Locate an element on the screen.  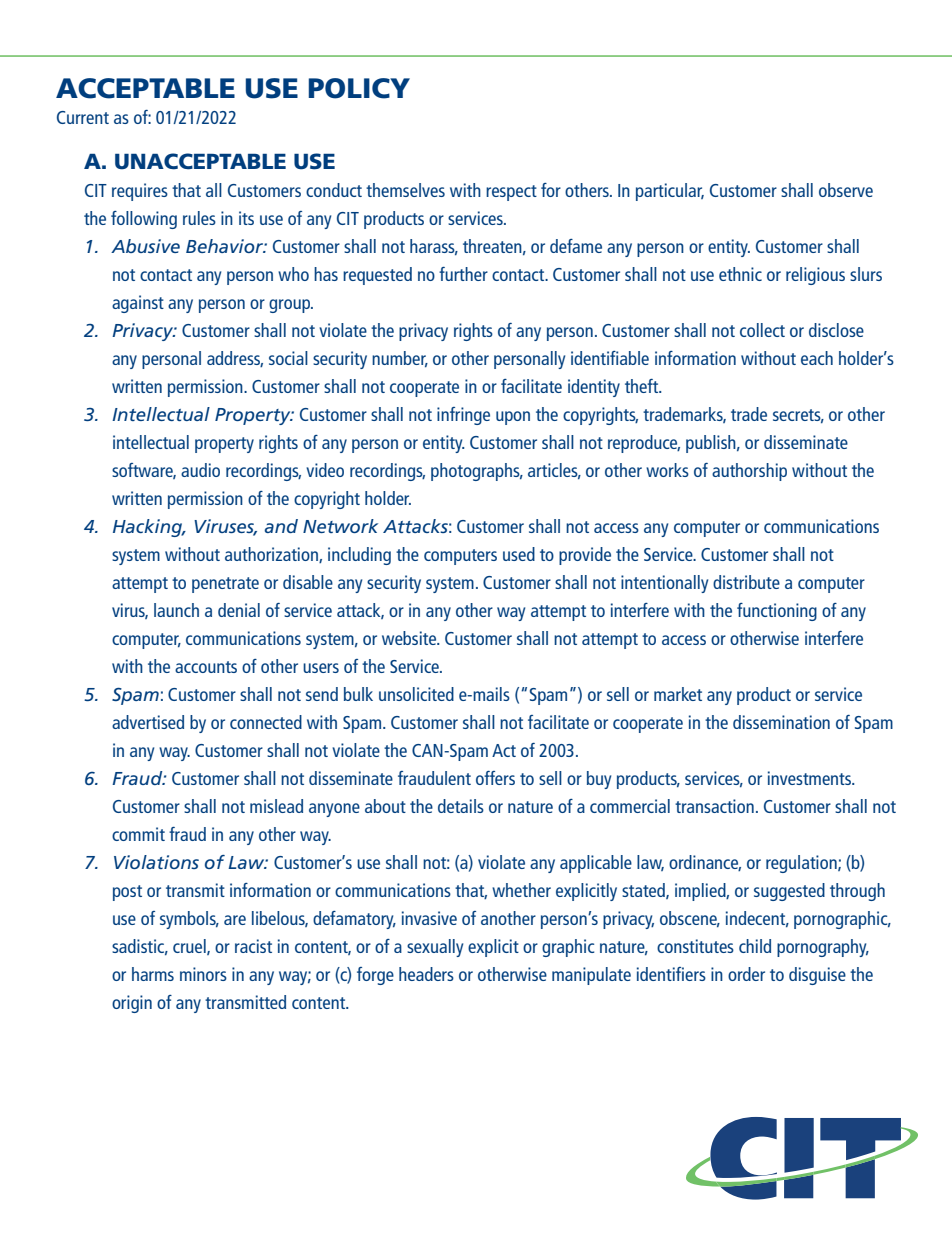
order is located at coordinates (746, 974).
